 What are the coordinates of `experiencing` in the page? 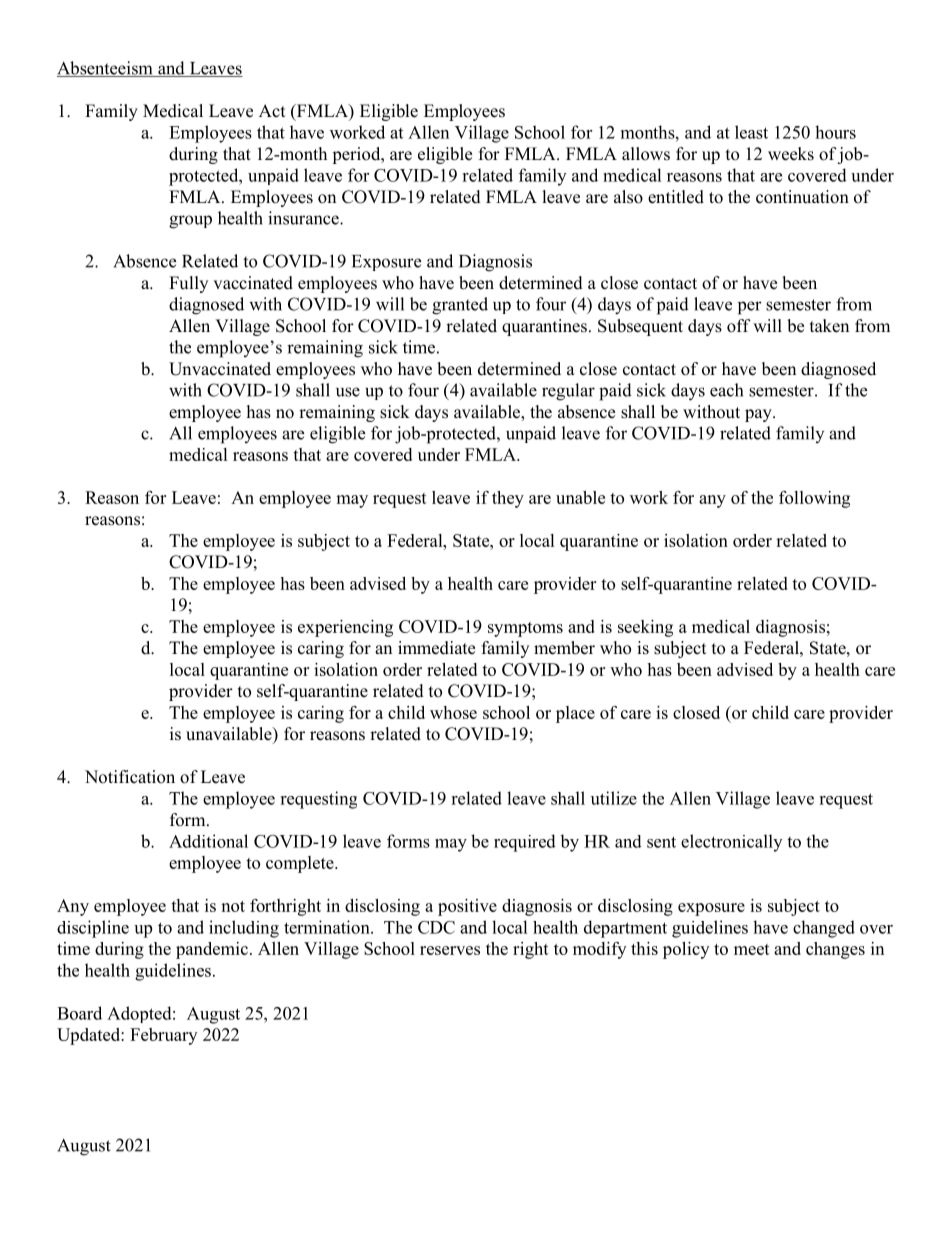 It's located at (345, 628).
